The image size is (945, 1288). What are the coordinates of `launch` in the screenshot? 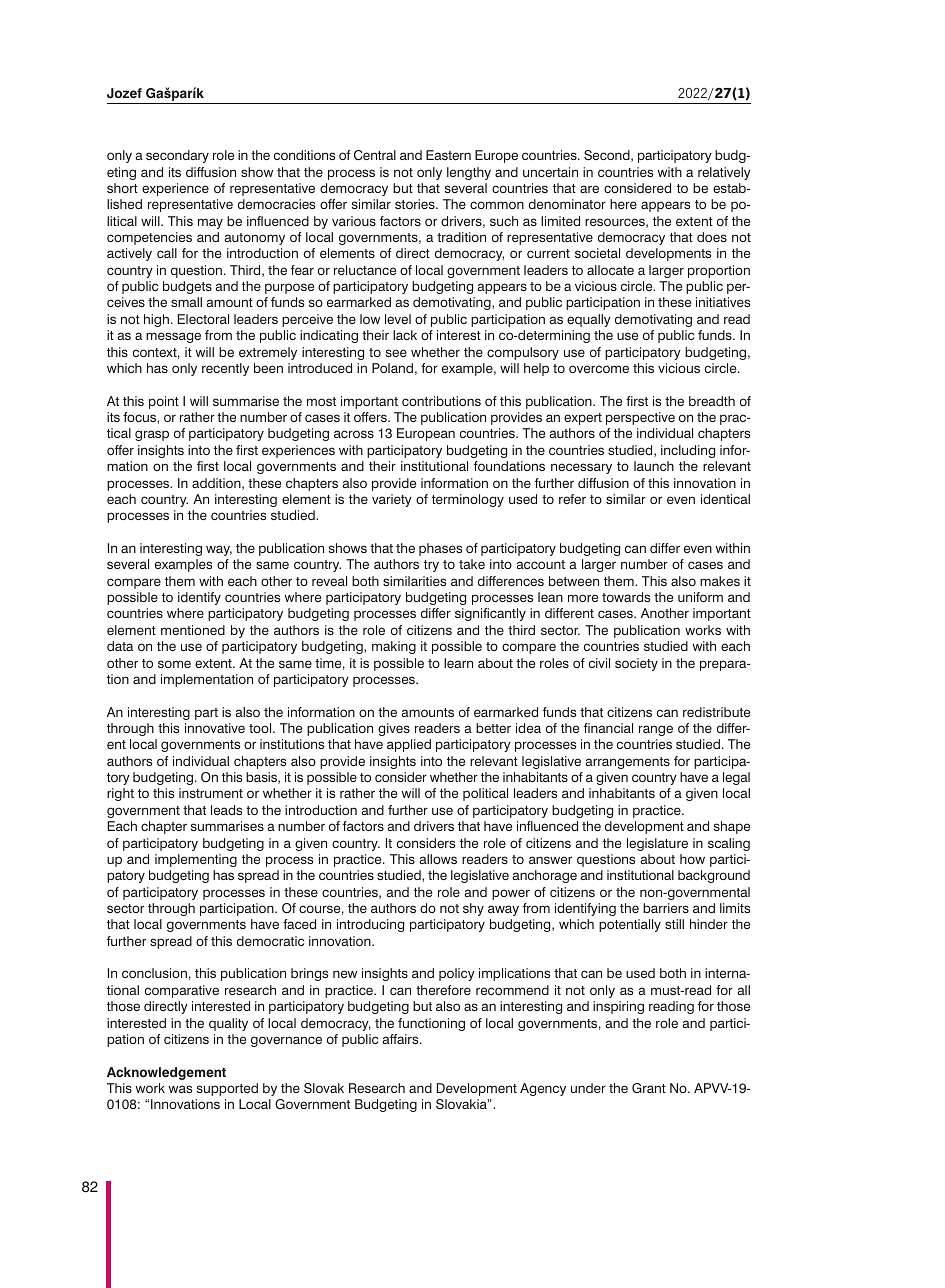 It's located at (654, 466).
